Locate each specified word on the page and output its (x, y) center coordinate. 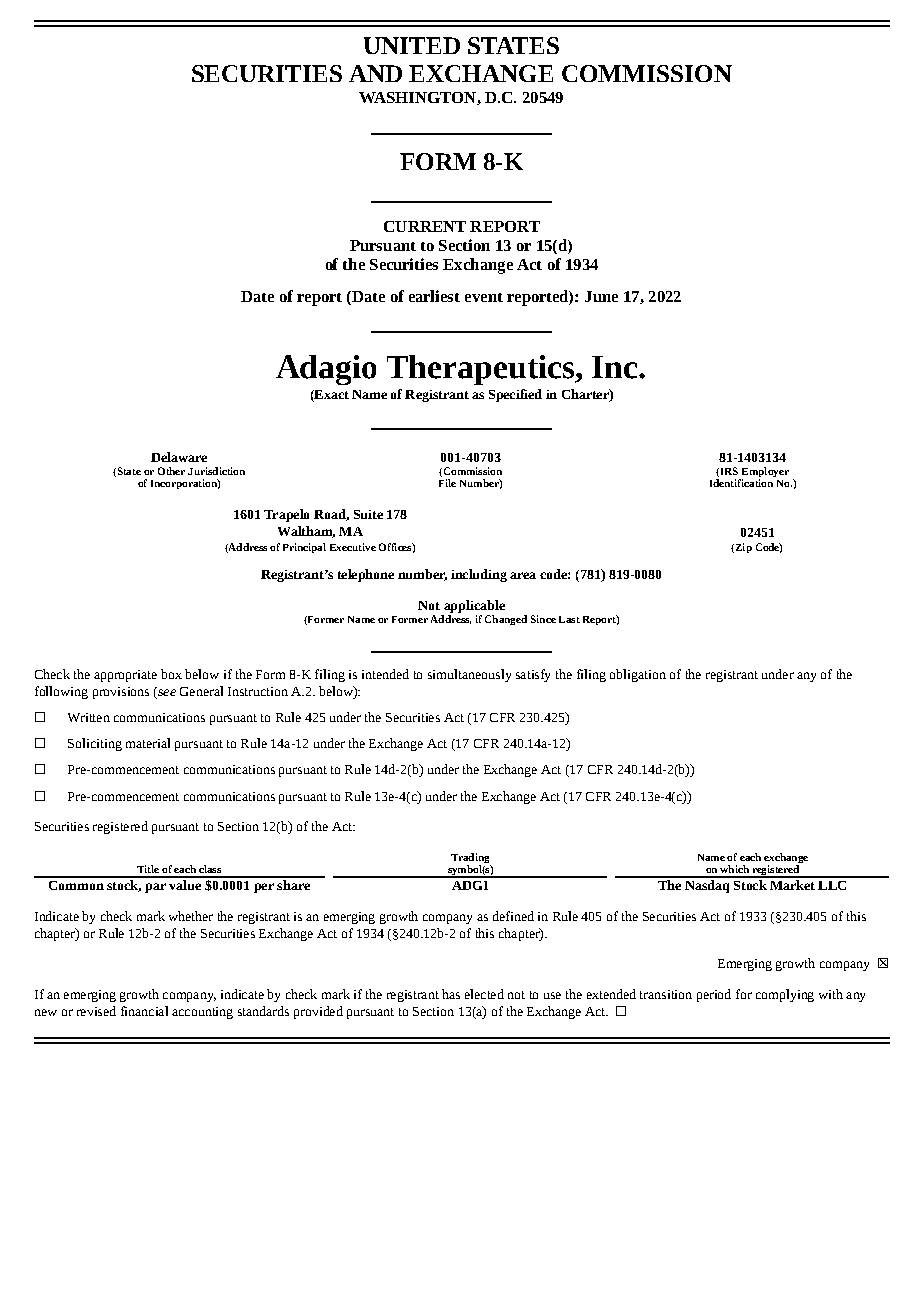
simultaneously (469, 675)
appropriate (125, 676)
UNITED (412, 45)
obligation (638, 675)
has (451, 994)
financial (144, 1011)
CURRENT (425, 226)
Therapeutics (482, 370)
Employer (764, 473)
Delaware (179, 457)
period (714, 995)
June (601, 296)
